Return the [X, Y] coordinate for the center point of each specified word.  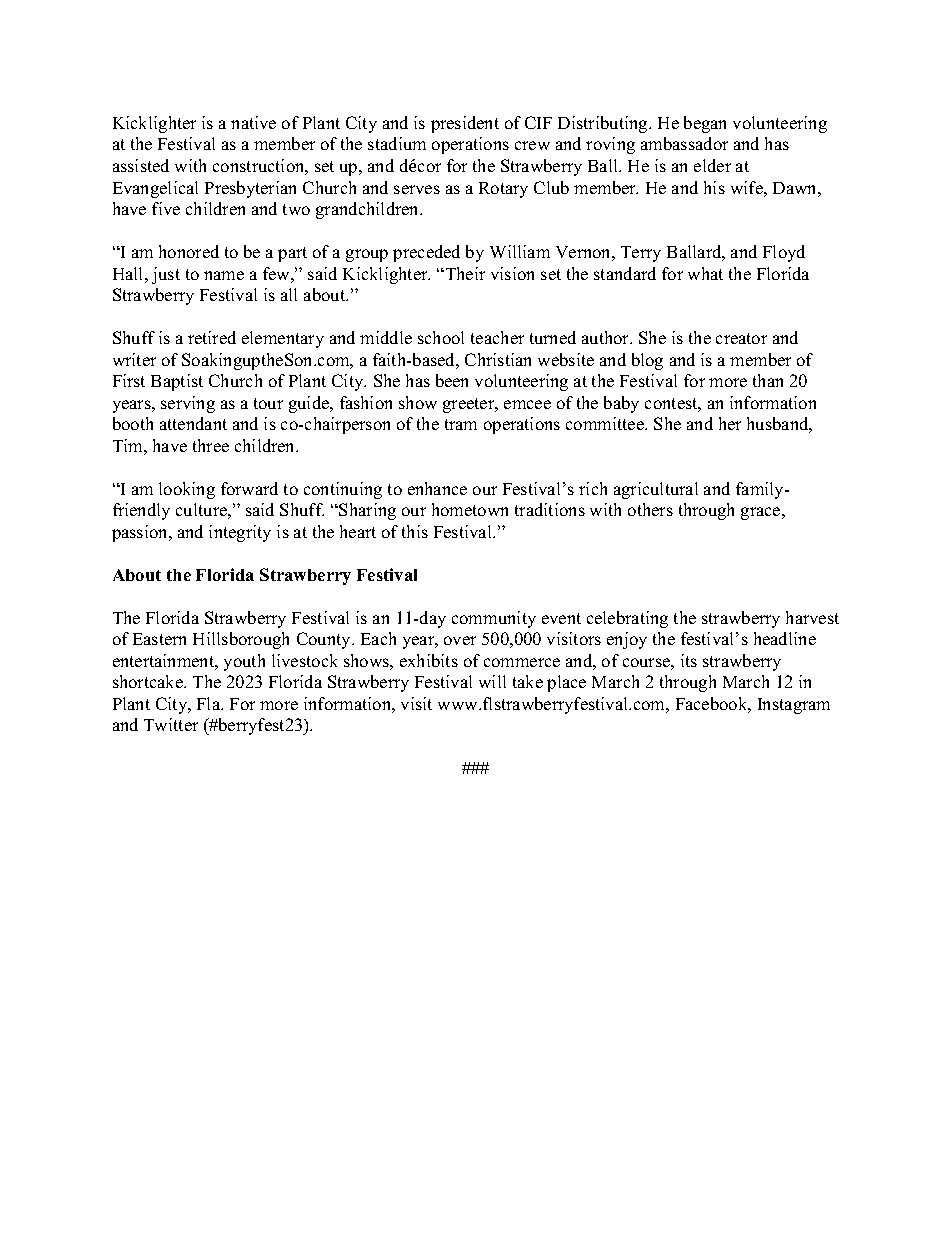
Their [464, 273]
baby [621, 404]
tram [461, 424]
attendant [193, 423]
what [705, 273]
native [253, 122]
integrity [240, 533]
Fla [210, 703]
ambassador [684, 143]
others [650, 509]
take [528, 681]
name [224, 275]
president [465, 124]
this [415, 531]
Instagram [794, 706]
